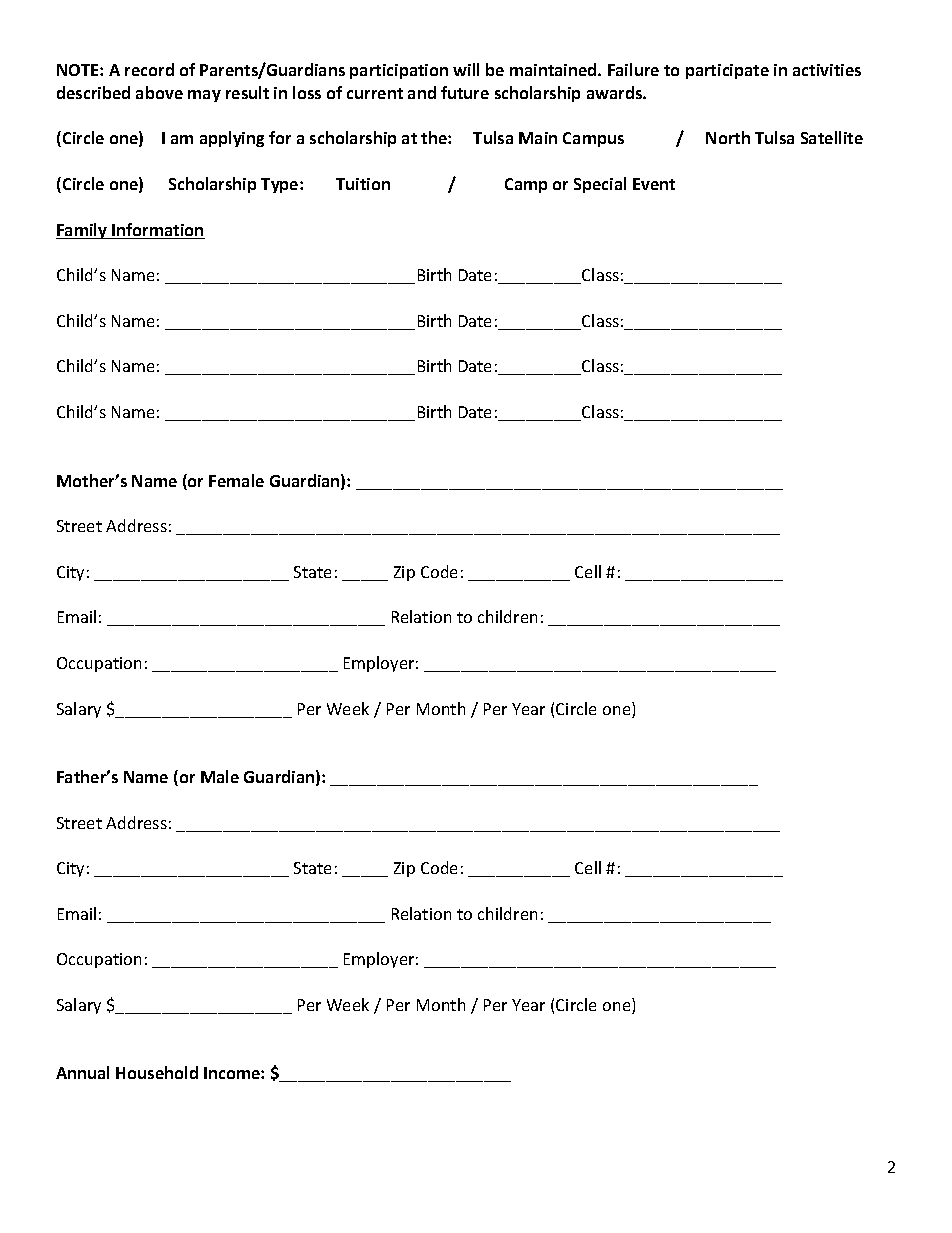 This image has height=1233, width=952. What do you see at coordinates (832, 137) in the image?
I see `Satellite` at bounding box center [832, 137].
